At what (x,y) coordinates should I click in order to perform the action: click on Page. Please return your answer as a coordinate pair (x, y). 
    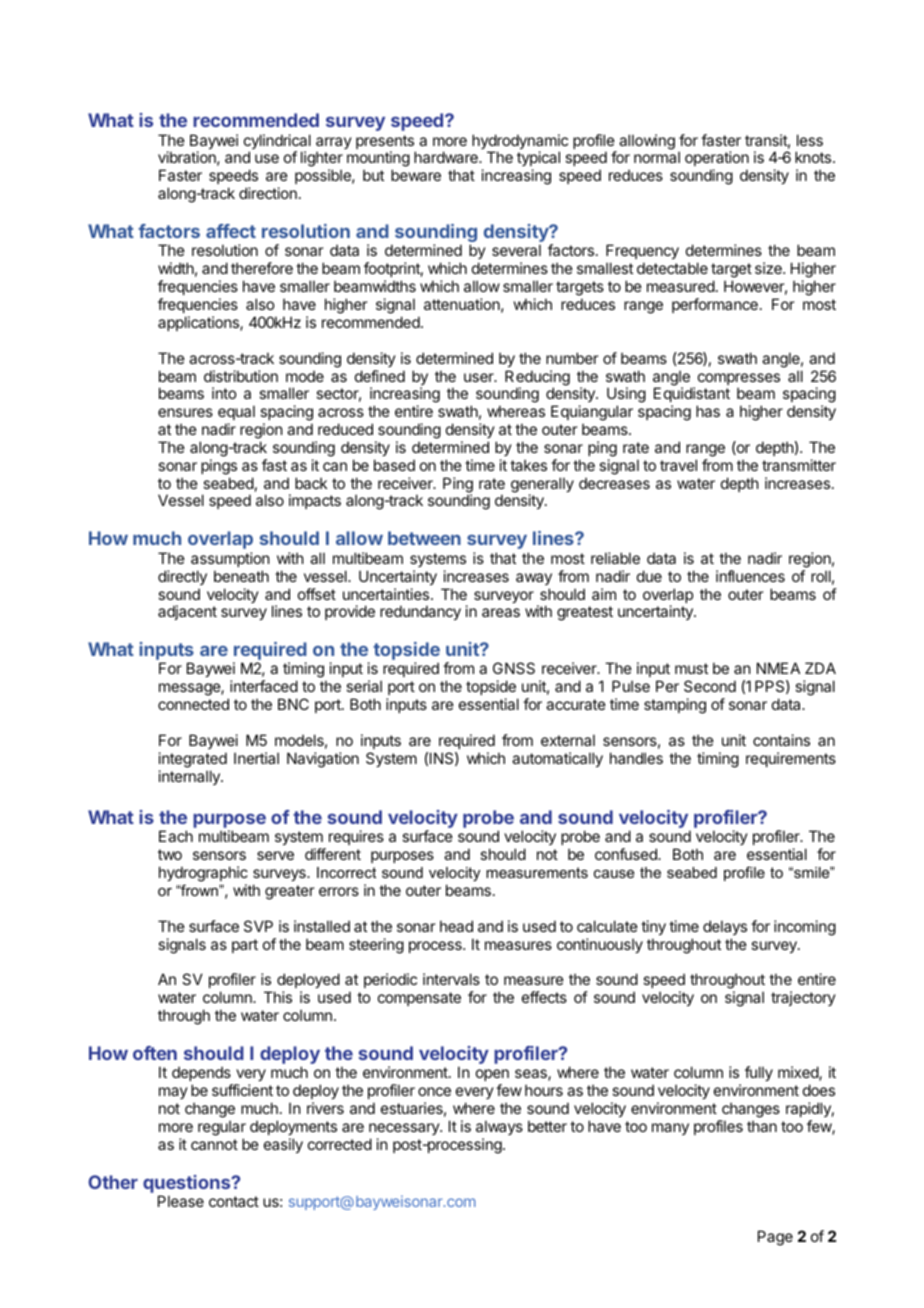
    Looking at the image, I should click on (775, 1238).
